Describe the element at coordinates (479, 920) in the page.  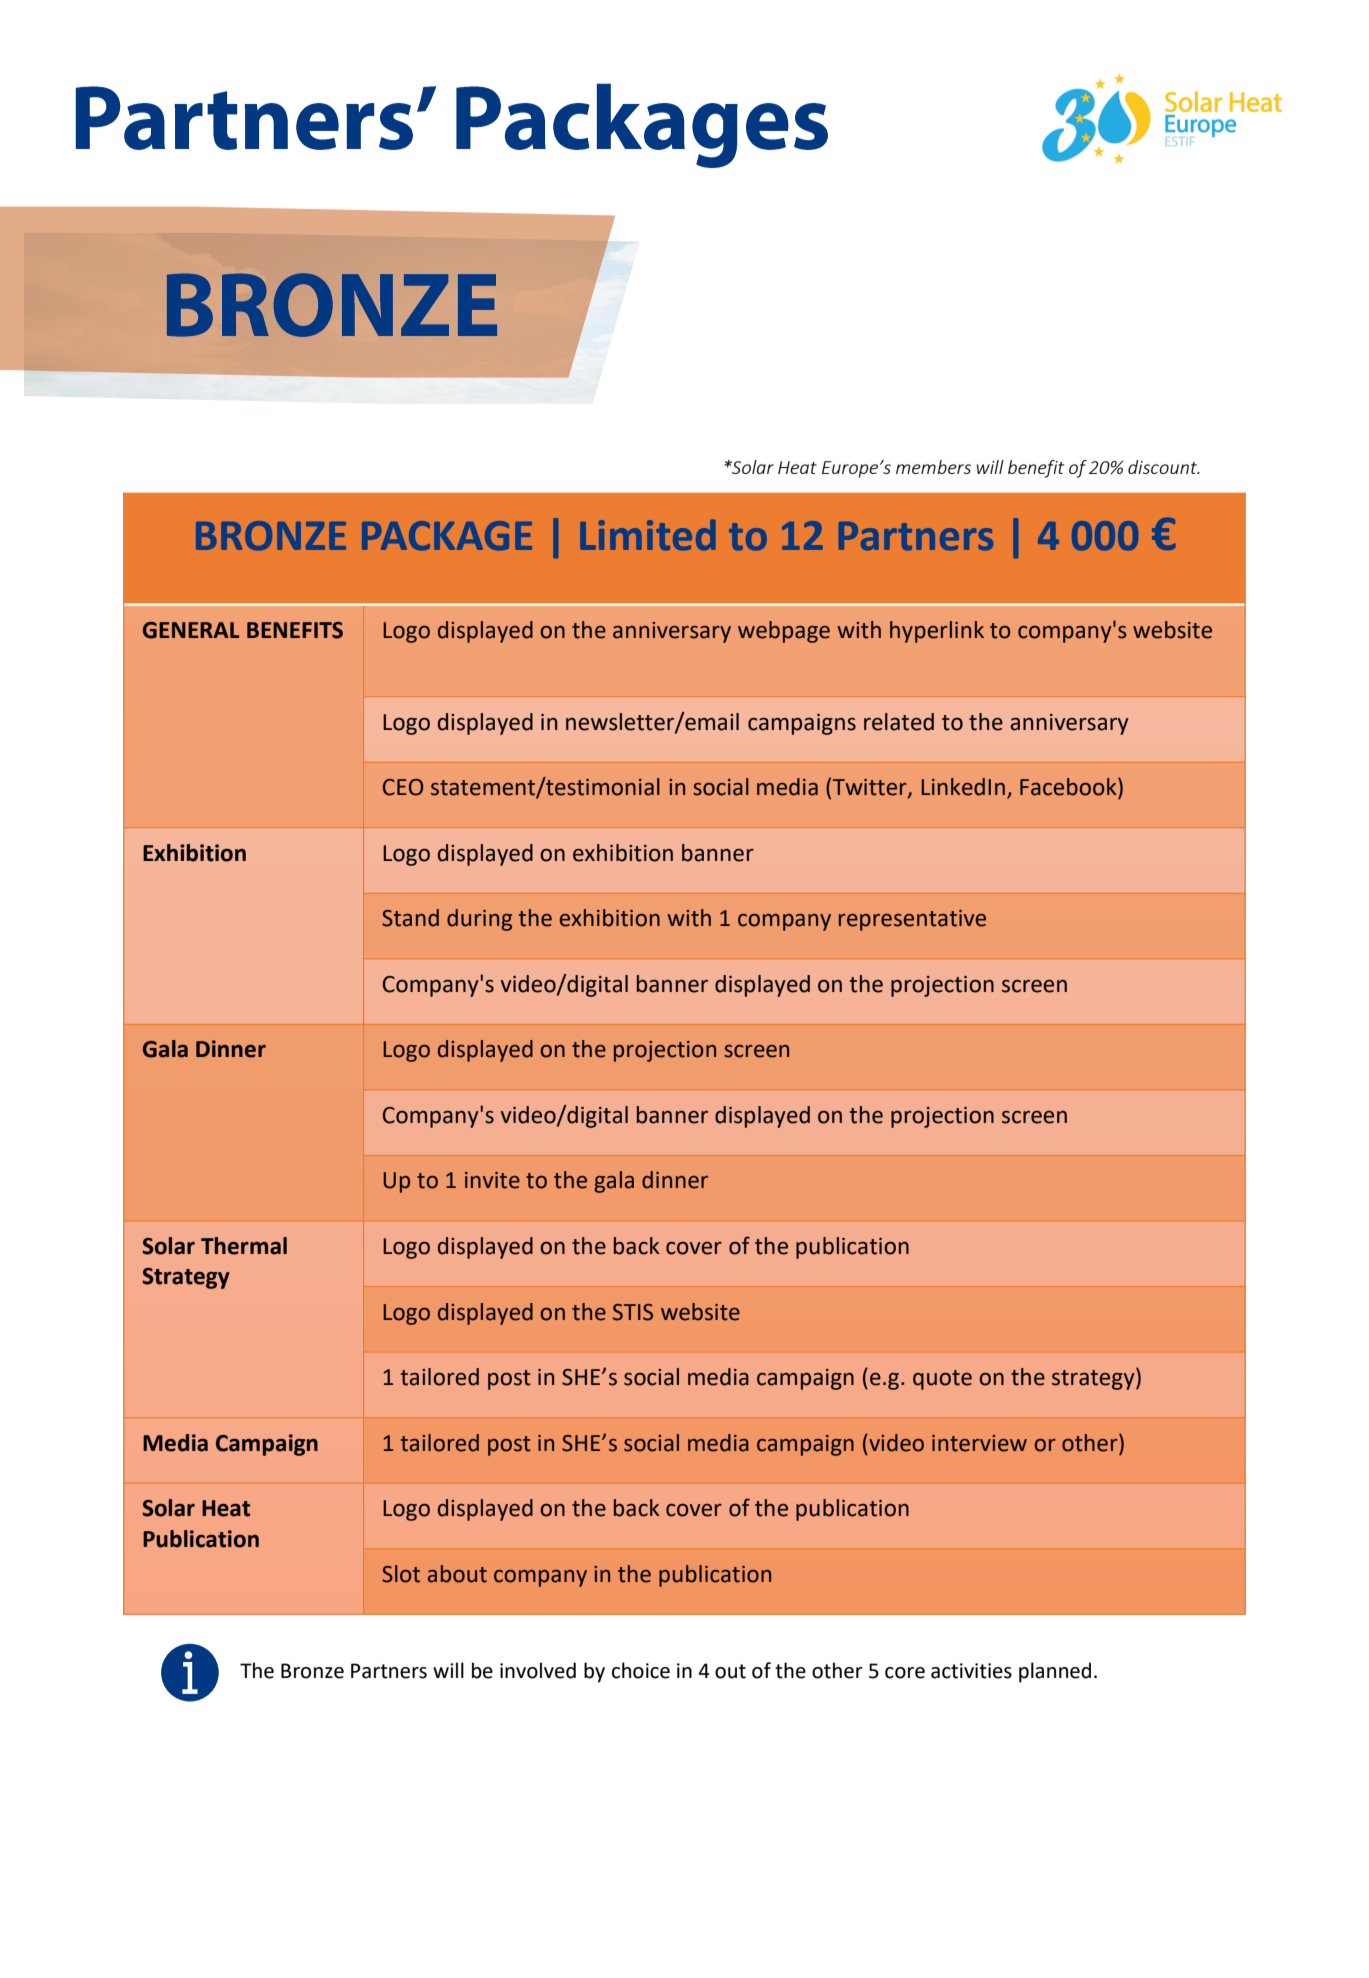
I see `during` at that location.
